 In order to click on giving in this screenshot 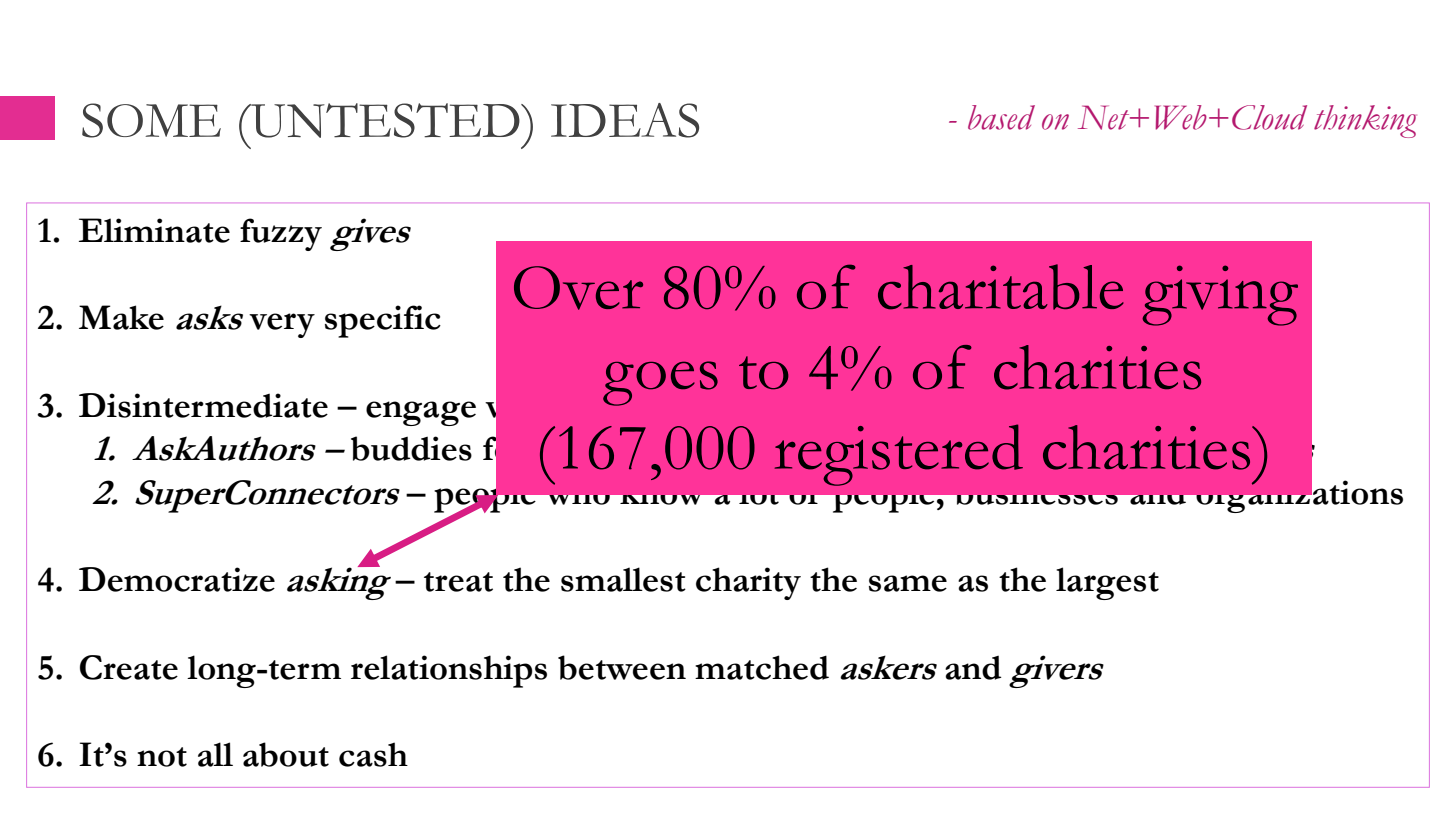, I will do `click(1220, 295)`.
